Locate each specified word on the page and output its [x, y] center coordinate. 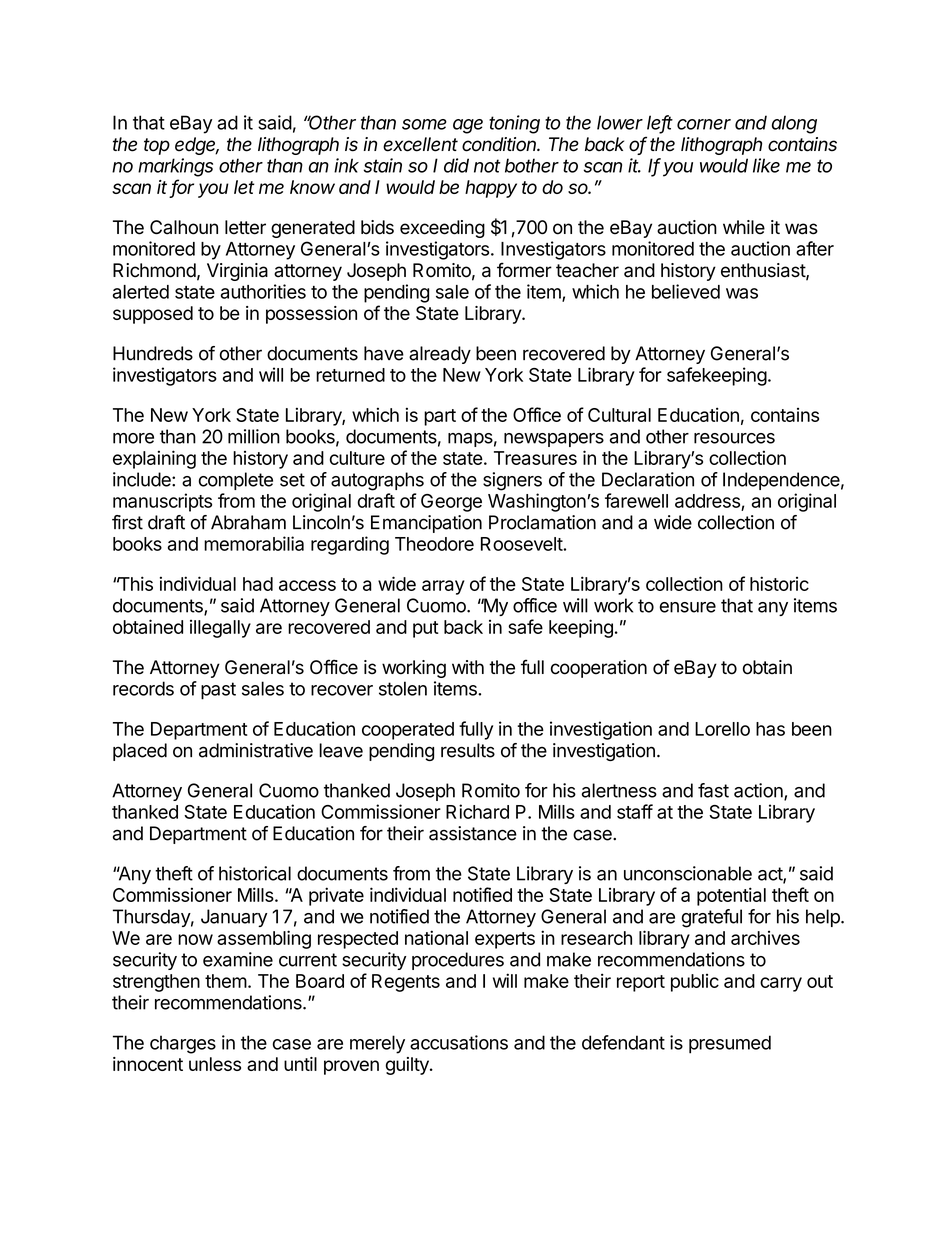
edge [197, 146]
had [258, 584]
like [766, 165]
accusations [459, 1042]
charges [183, 1044]
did [456, 165]
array [443, 587]
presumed [730, 1044]
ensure [687, 607]
